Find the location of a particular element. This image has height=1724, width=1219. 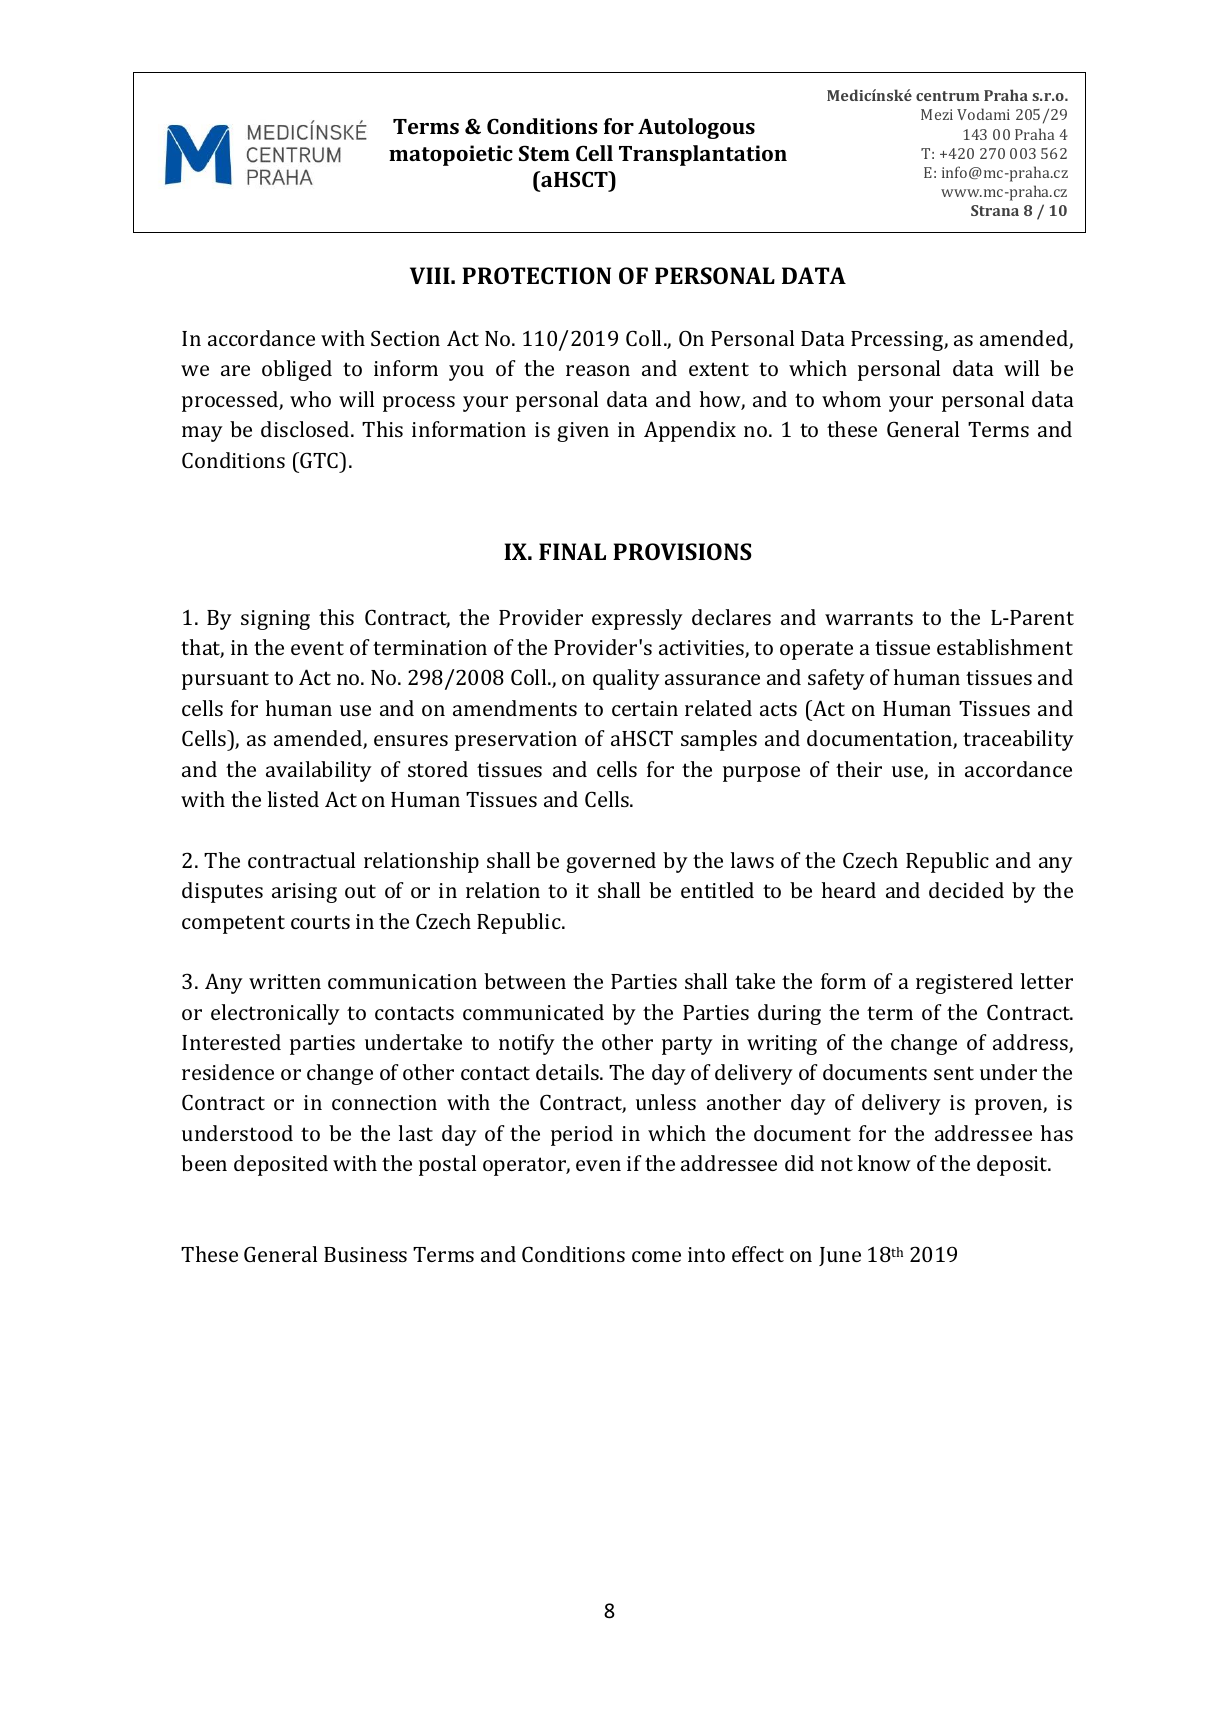

centrum is located at coordinates (948, 96).
